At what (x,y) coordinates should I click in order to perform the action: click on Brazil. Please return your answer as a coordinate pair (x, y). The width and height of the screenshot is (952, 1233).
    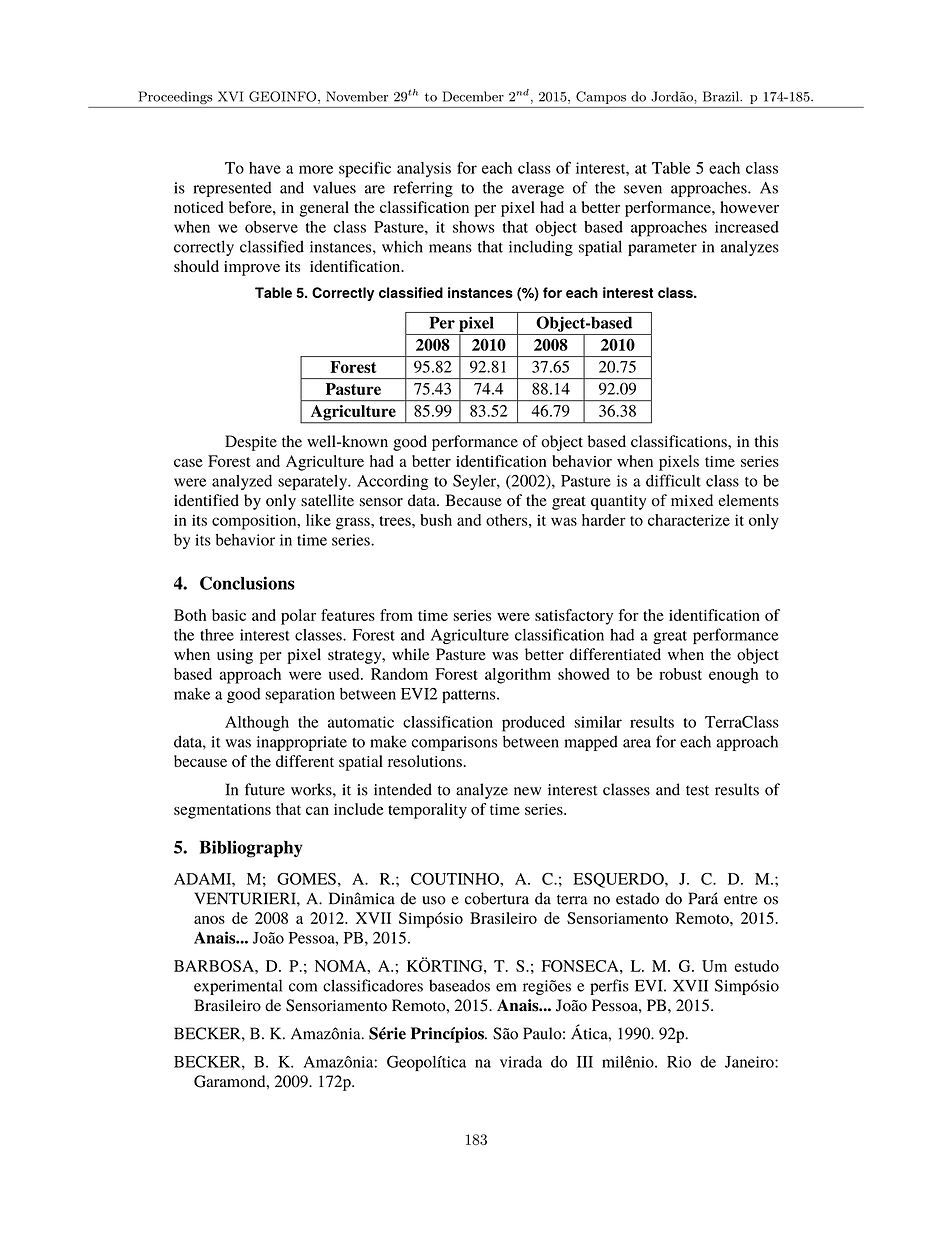
    Looking at the image, I should click on (722, 96).
